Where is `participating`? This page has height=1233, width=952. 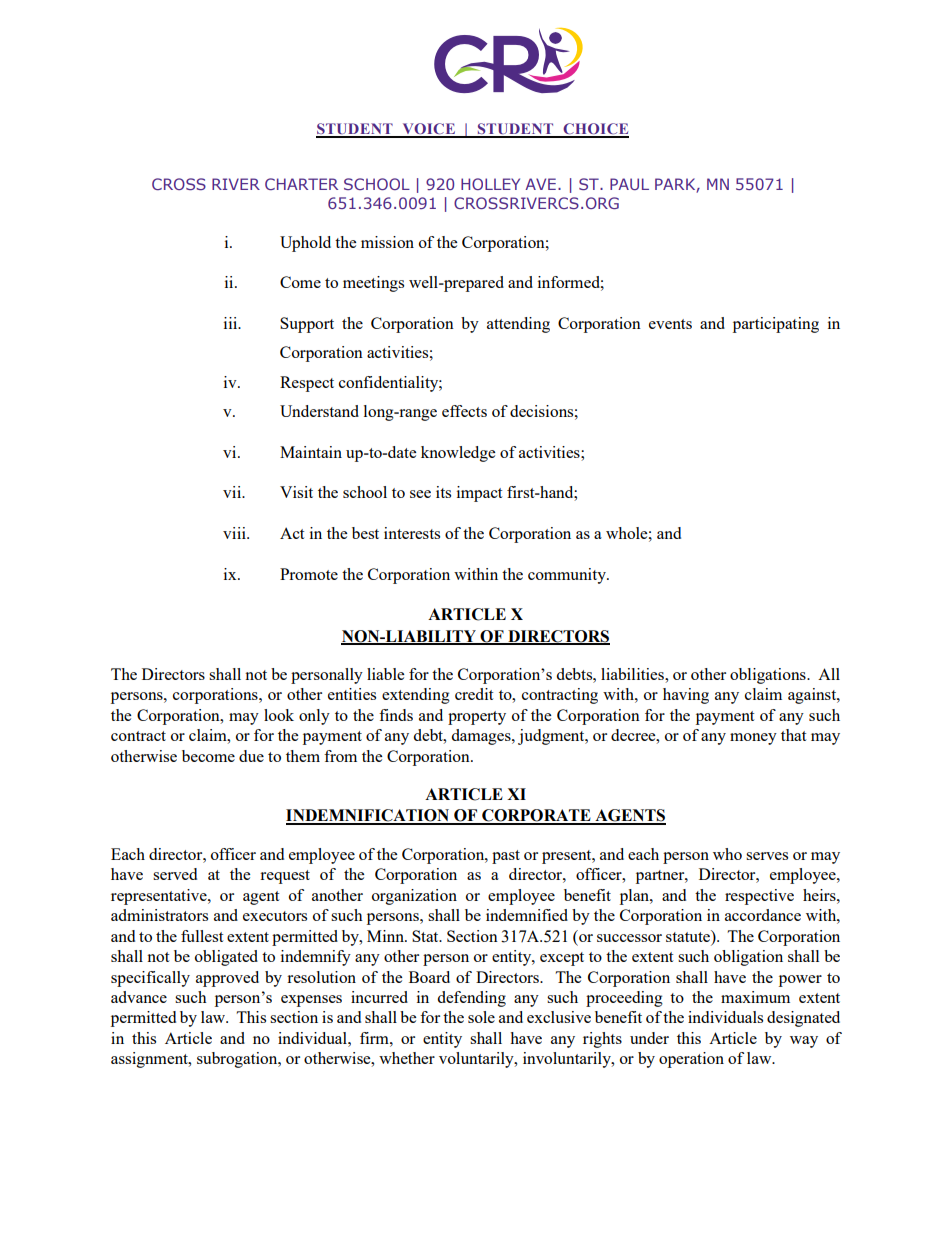
participating is located at coordinates (776, 325).
